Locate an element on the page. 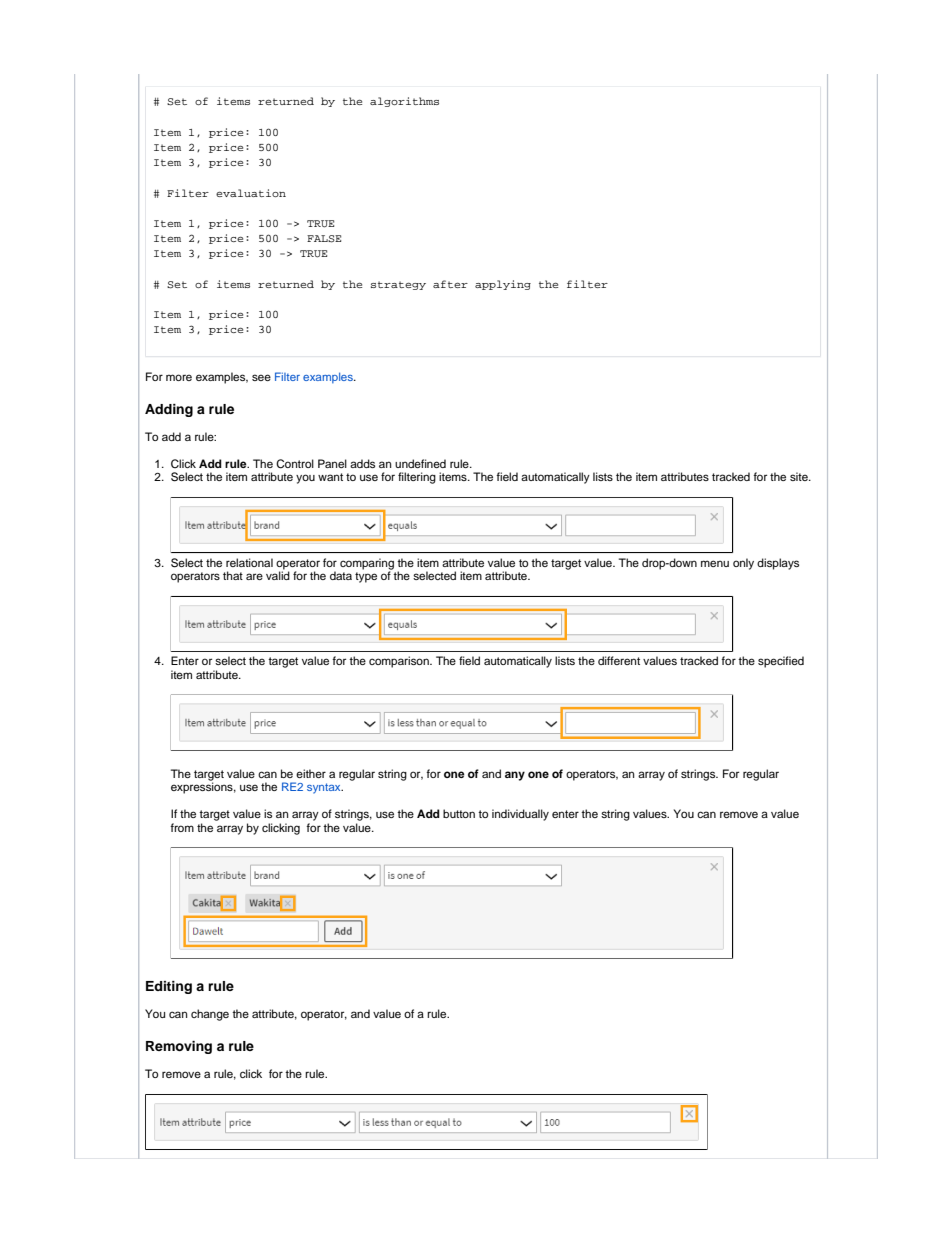 The width and height of the image is (952, 1233). any is located at coordinates (515, 776).
